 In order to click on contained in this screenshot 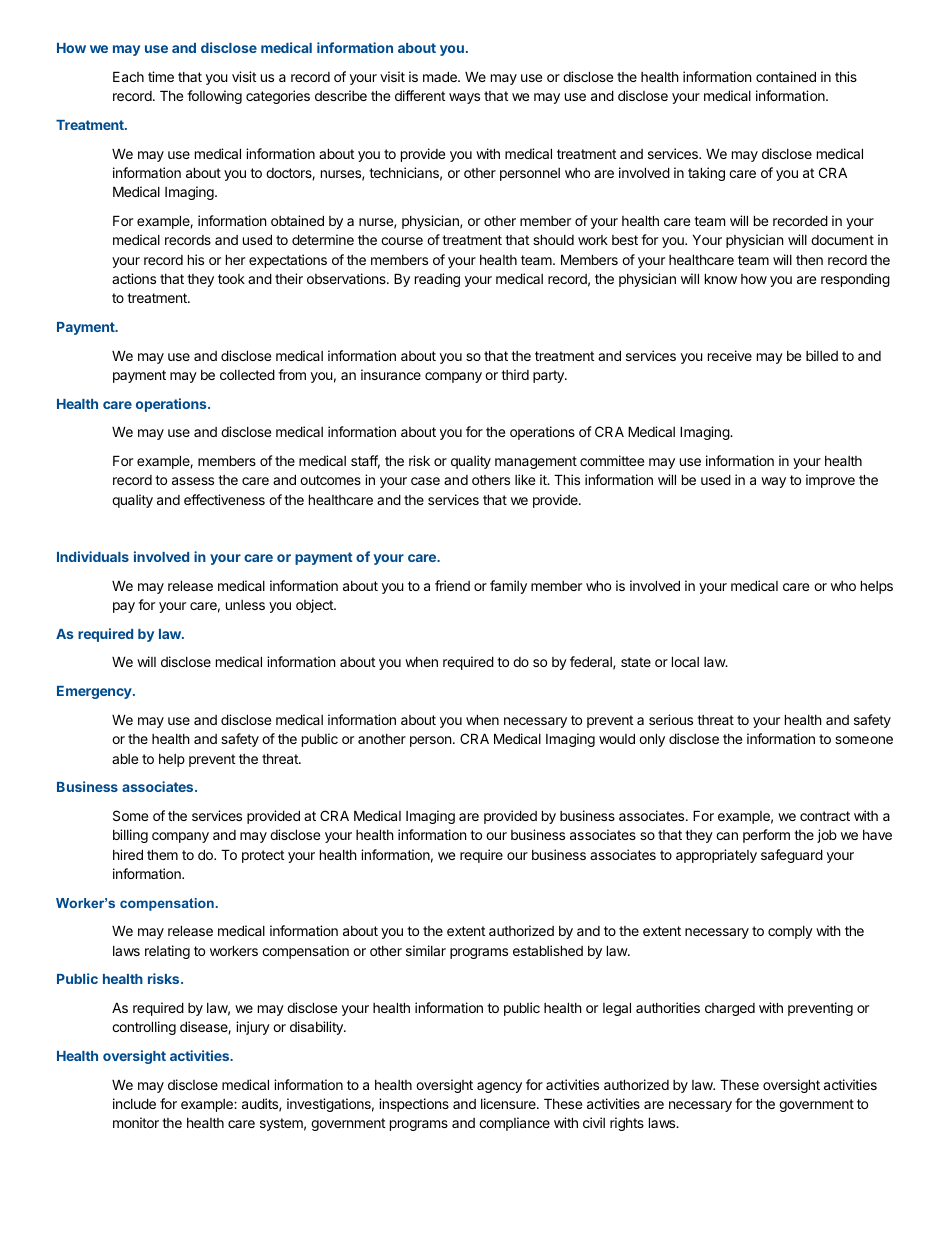, I will do `click(786, 76)`.
